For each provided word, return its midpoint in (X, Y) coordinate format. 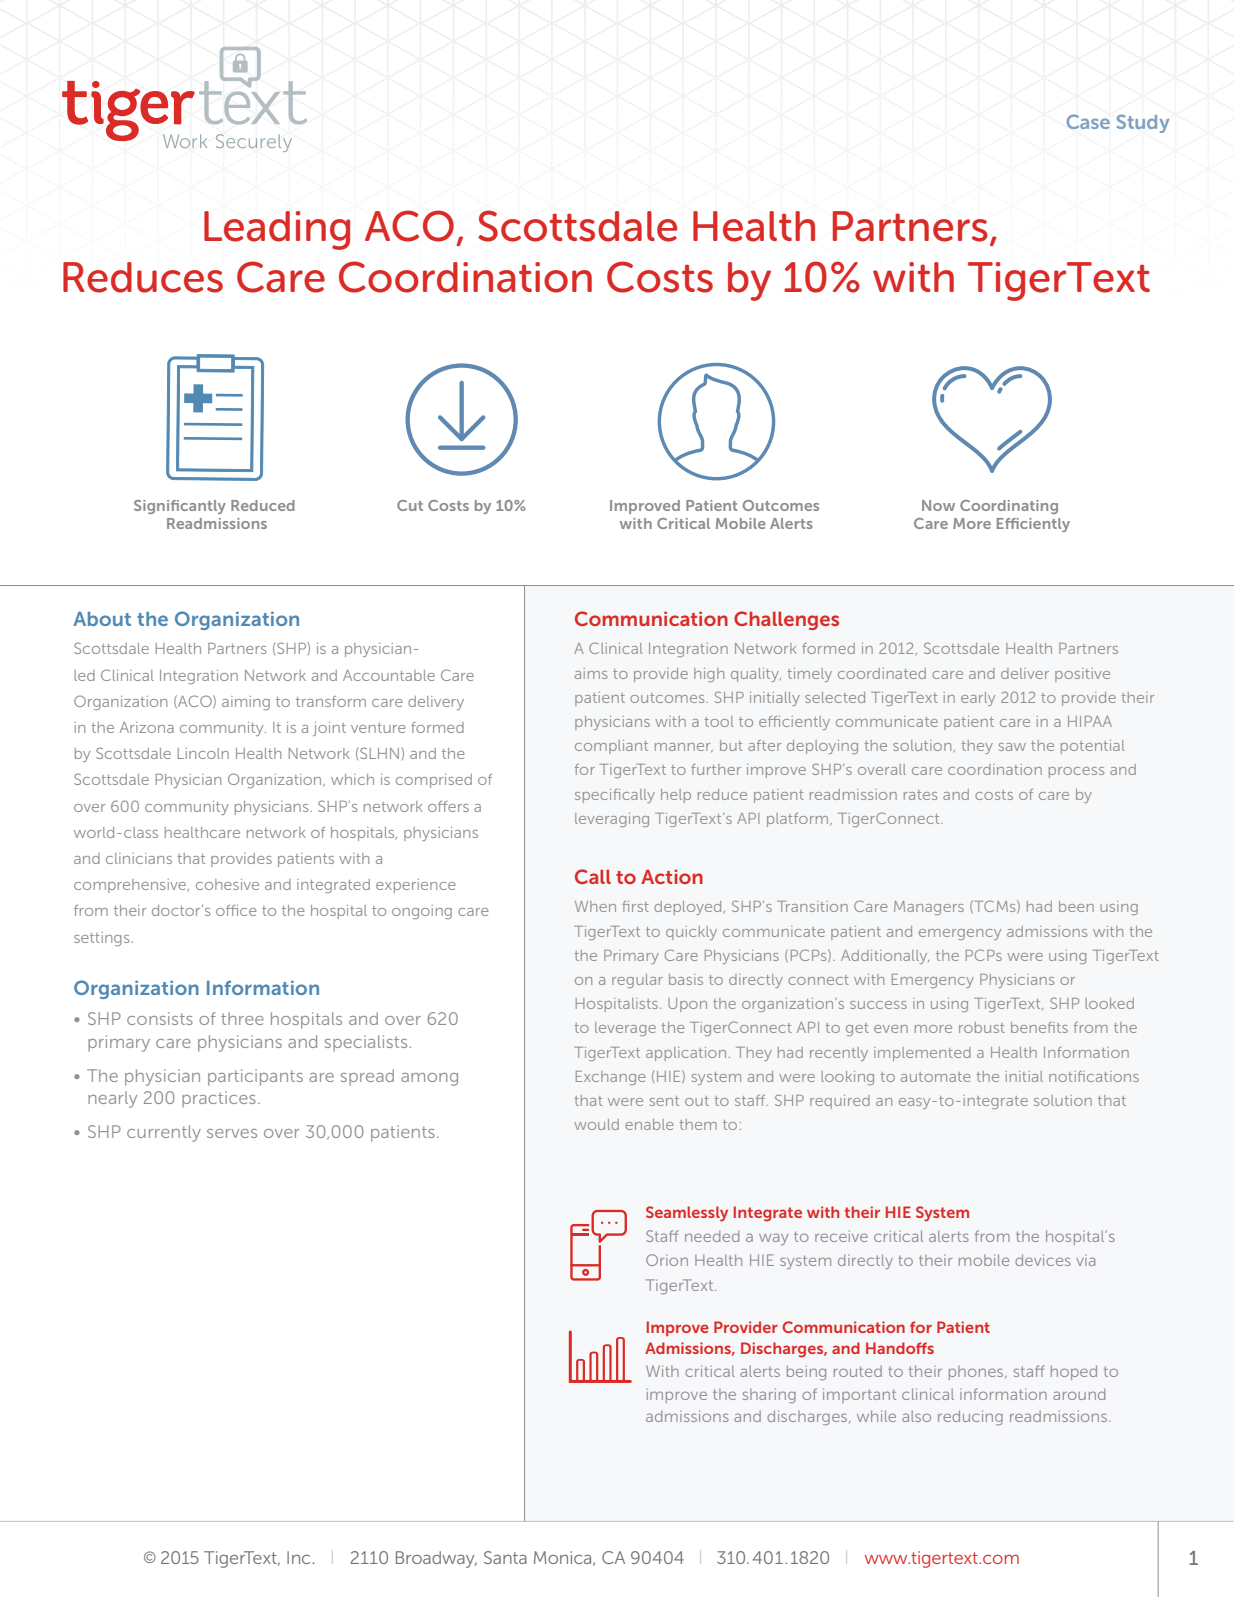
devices (1043, 1260)
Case (1088, 121)
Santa (505, 1557)
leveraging (612, 820)
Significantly (180, 507)
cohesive (227, 884)
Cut (410, 505)
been (1076, 906)
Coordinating (1009, 507)
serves (232, 1133)
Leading (277, 230)
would (596, 1124)
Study (1143, 123)
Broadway (436, 1559)
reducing (970, 1418)
